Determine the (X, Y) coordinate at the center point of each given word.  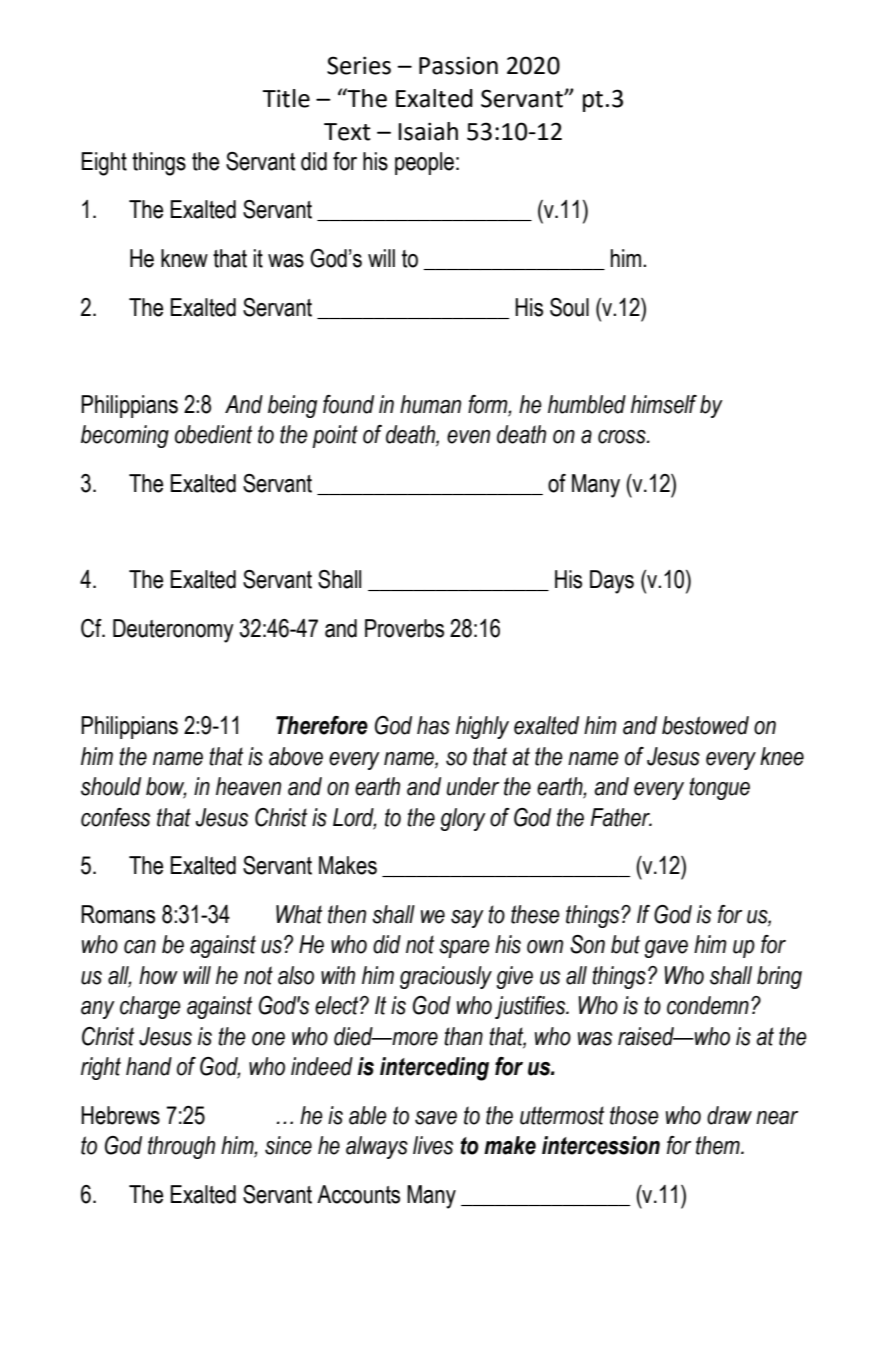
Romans (118, 914)
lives (433, 1145)
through (181, 1147)
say (467, 919)
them (719, 1145)
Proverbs (404, 628)
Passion (458, 65)
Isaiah (428, 131)
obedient (213, 434)
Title (286, 98)
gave (666, 949)
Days (612, 582)
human (430, 404)
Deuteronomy (173, 631)
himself (664, 404)
